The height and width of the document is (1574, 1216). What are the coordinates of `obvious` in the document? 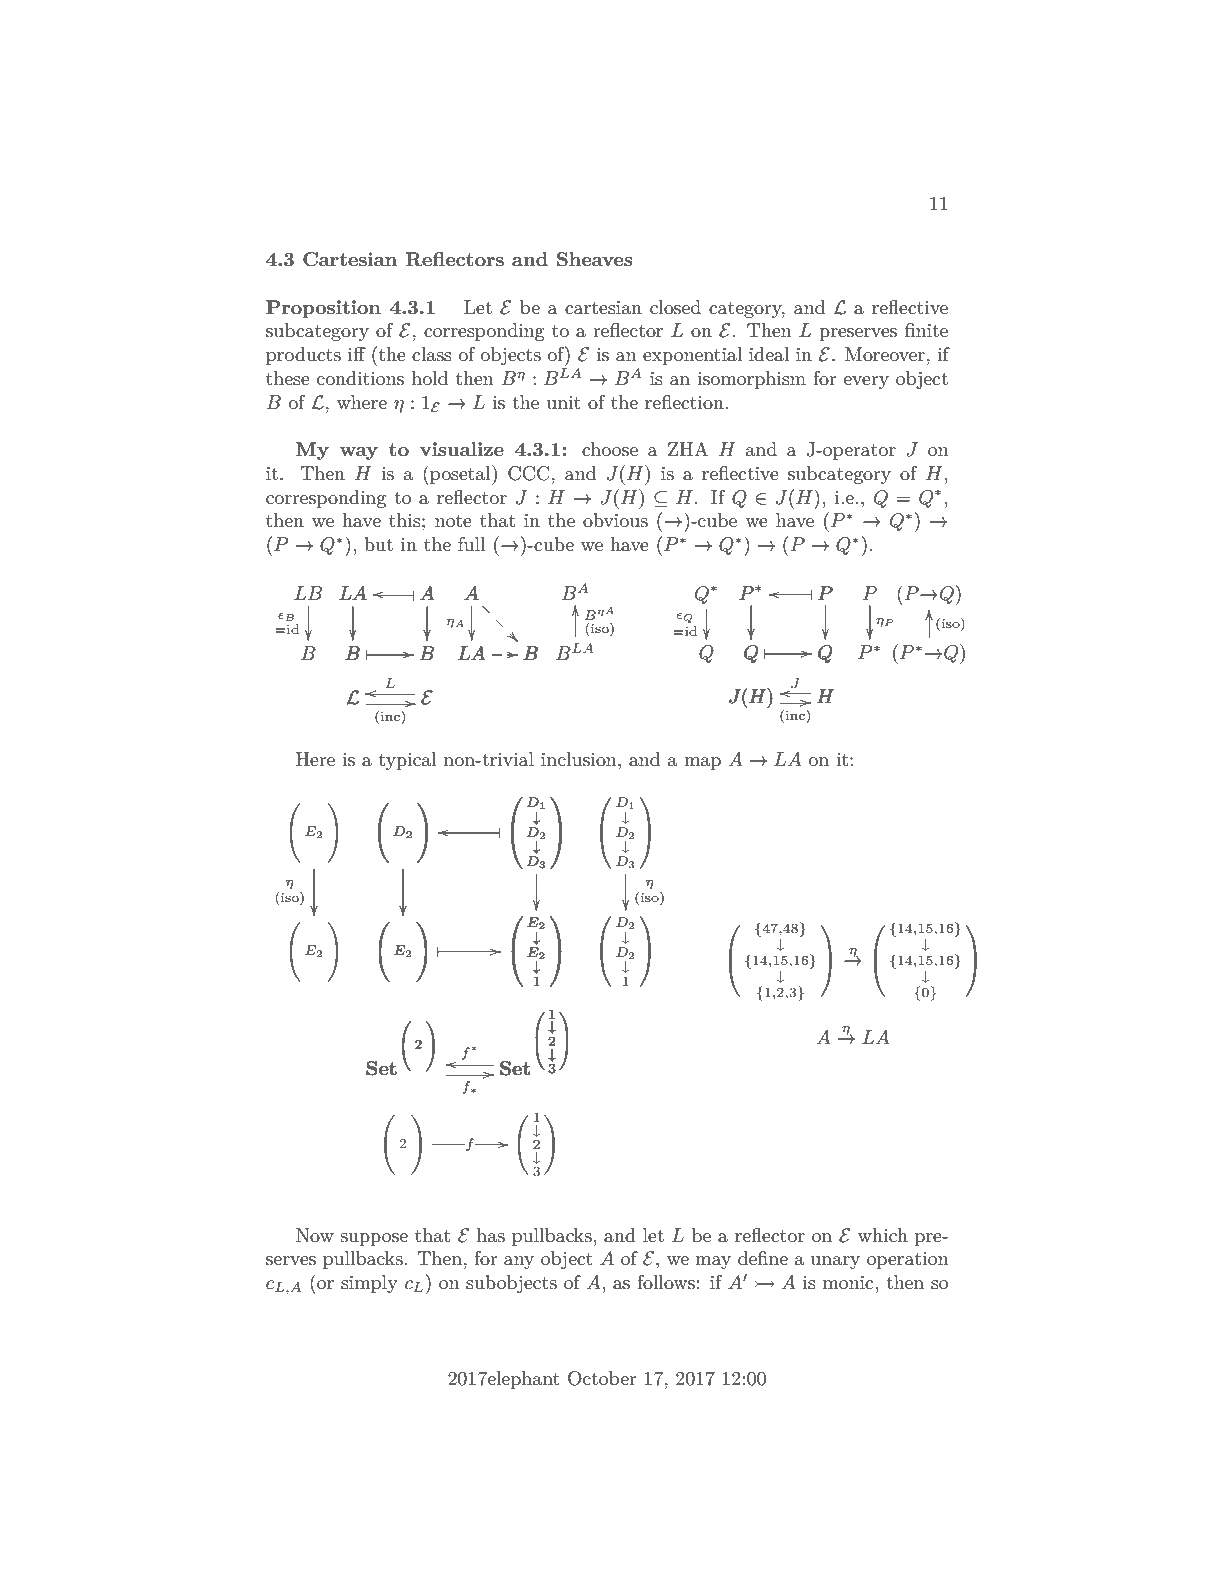 It's located at (615, 520).
